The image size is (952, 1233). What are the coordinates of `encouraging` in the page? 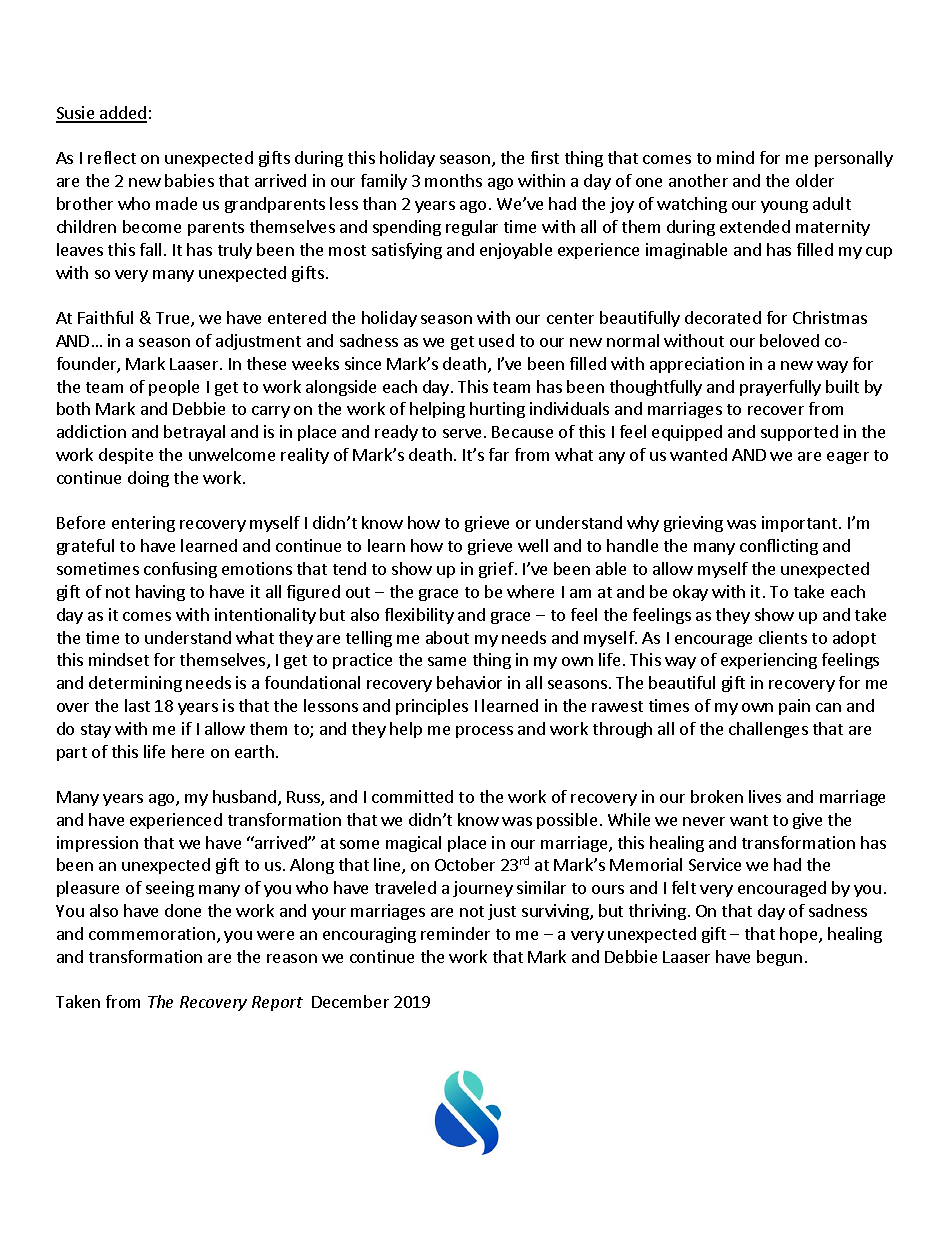 It's located at (369, 935).
